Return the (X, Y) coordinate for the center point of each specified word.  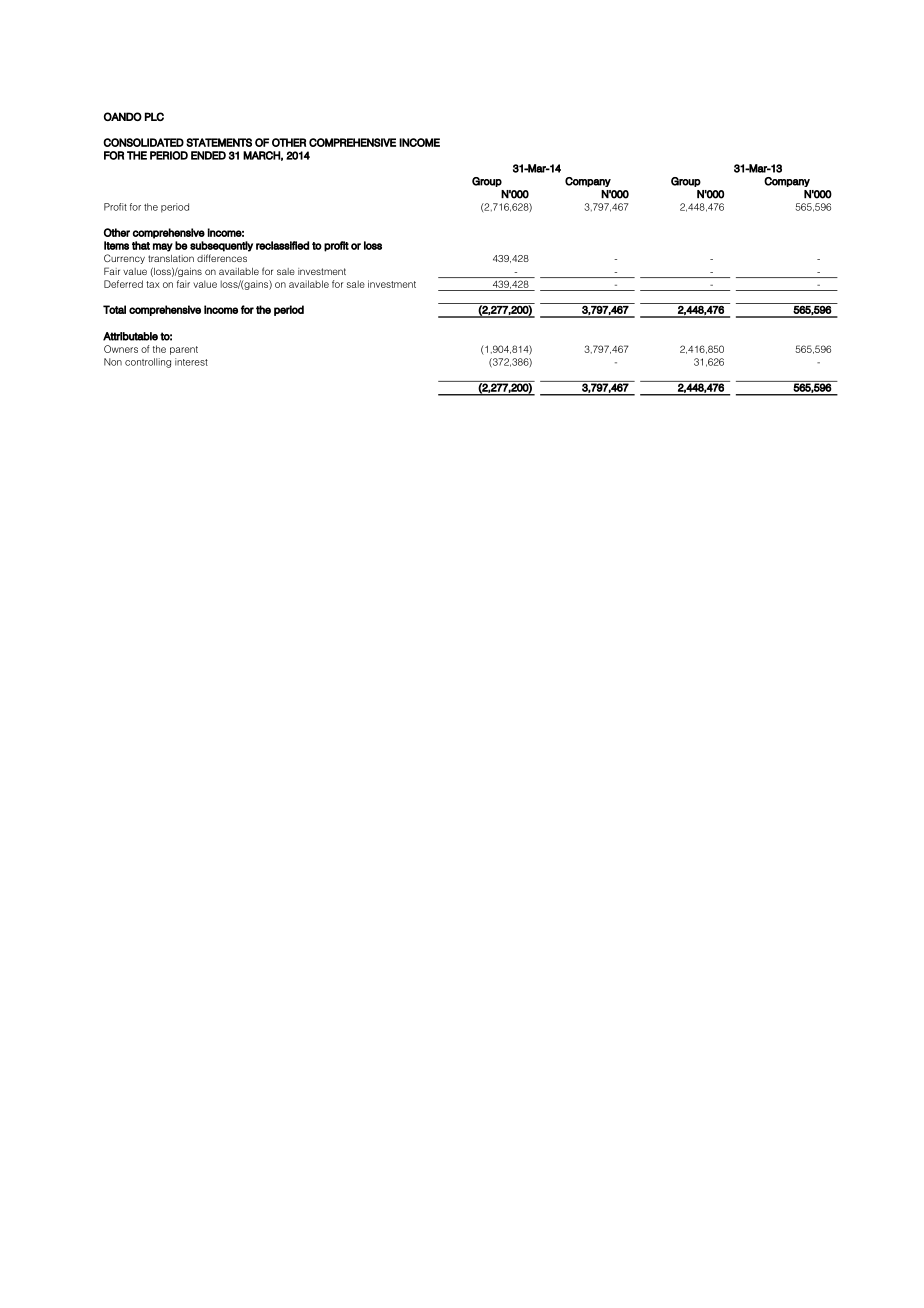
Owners (121, 349)
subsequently (221, 246)
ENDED (208, 155)
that (141, 245)
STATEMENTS (219, 142)
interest (191, 362)
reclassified (282, 245)
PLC (154, 116)
